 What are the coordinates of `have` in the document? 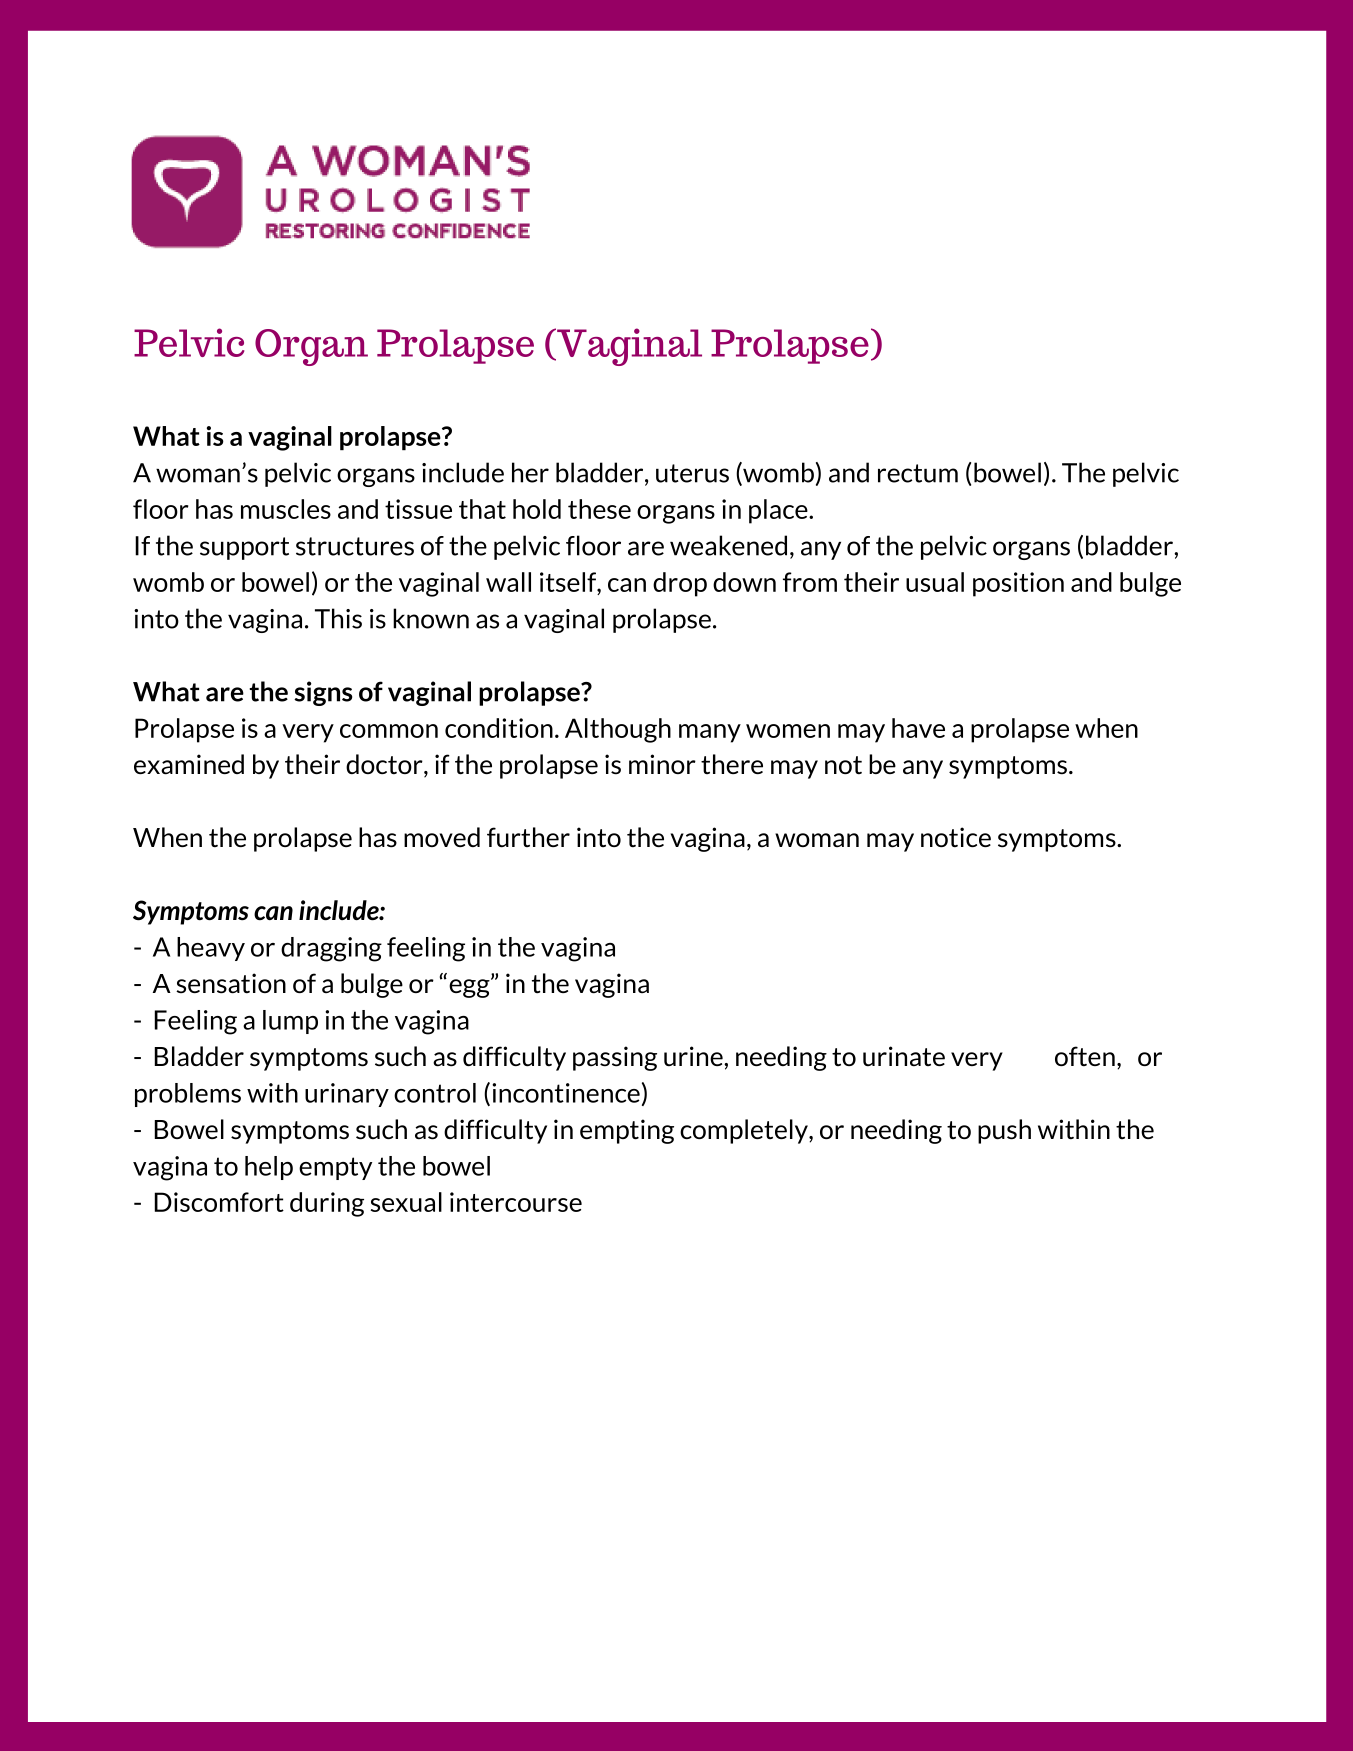 It's located at (918, 728).
